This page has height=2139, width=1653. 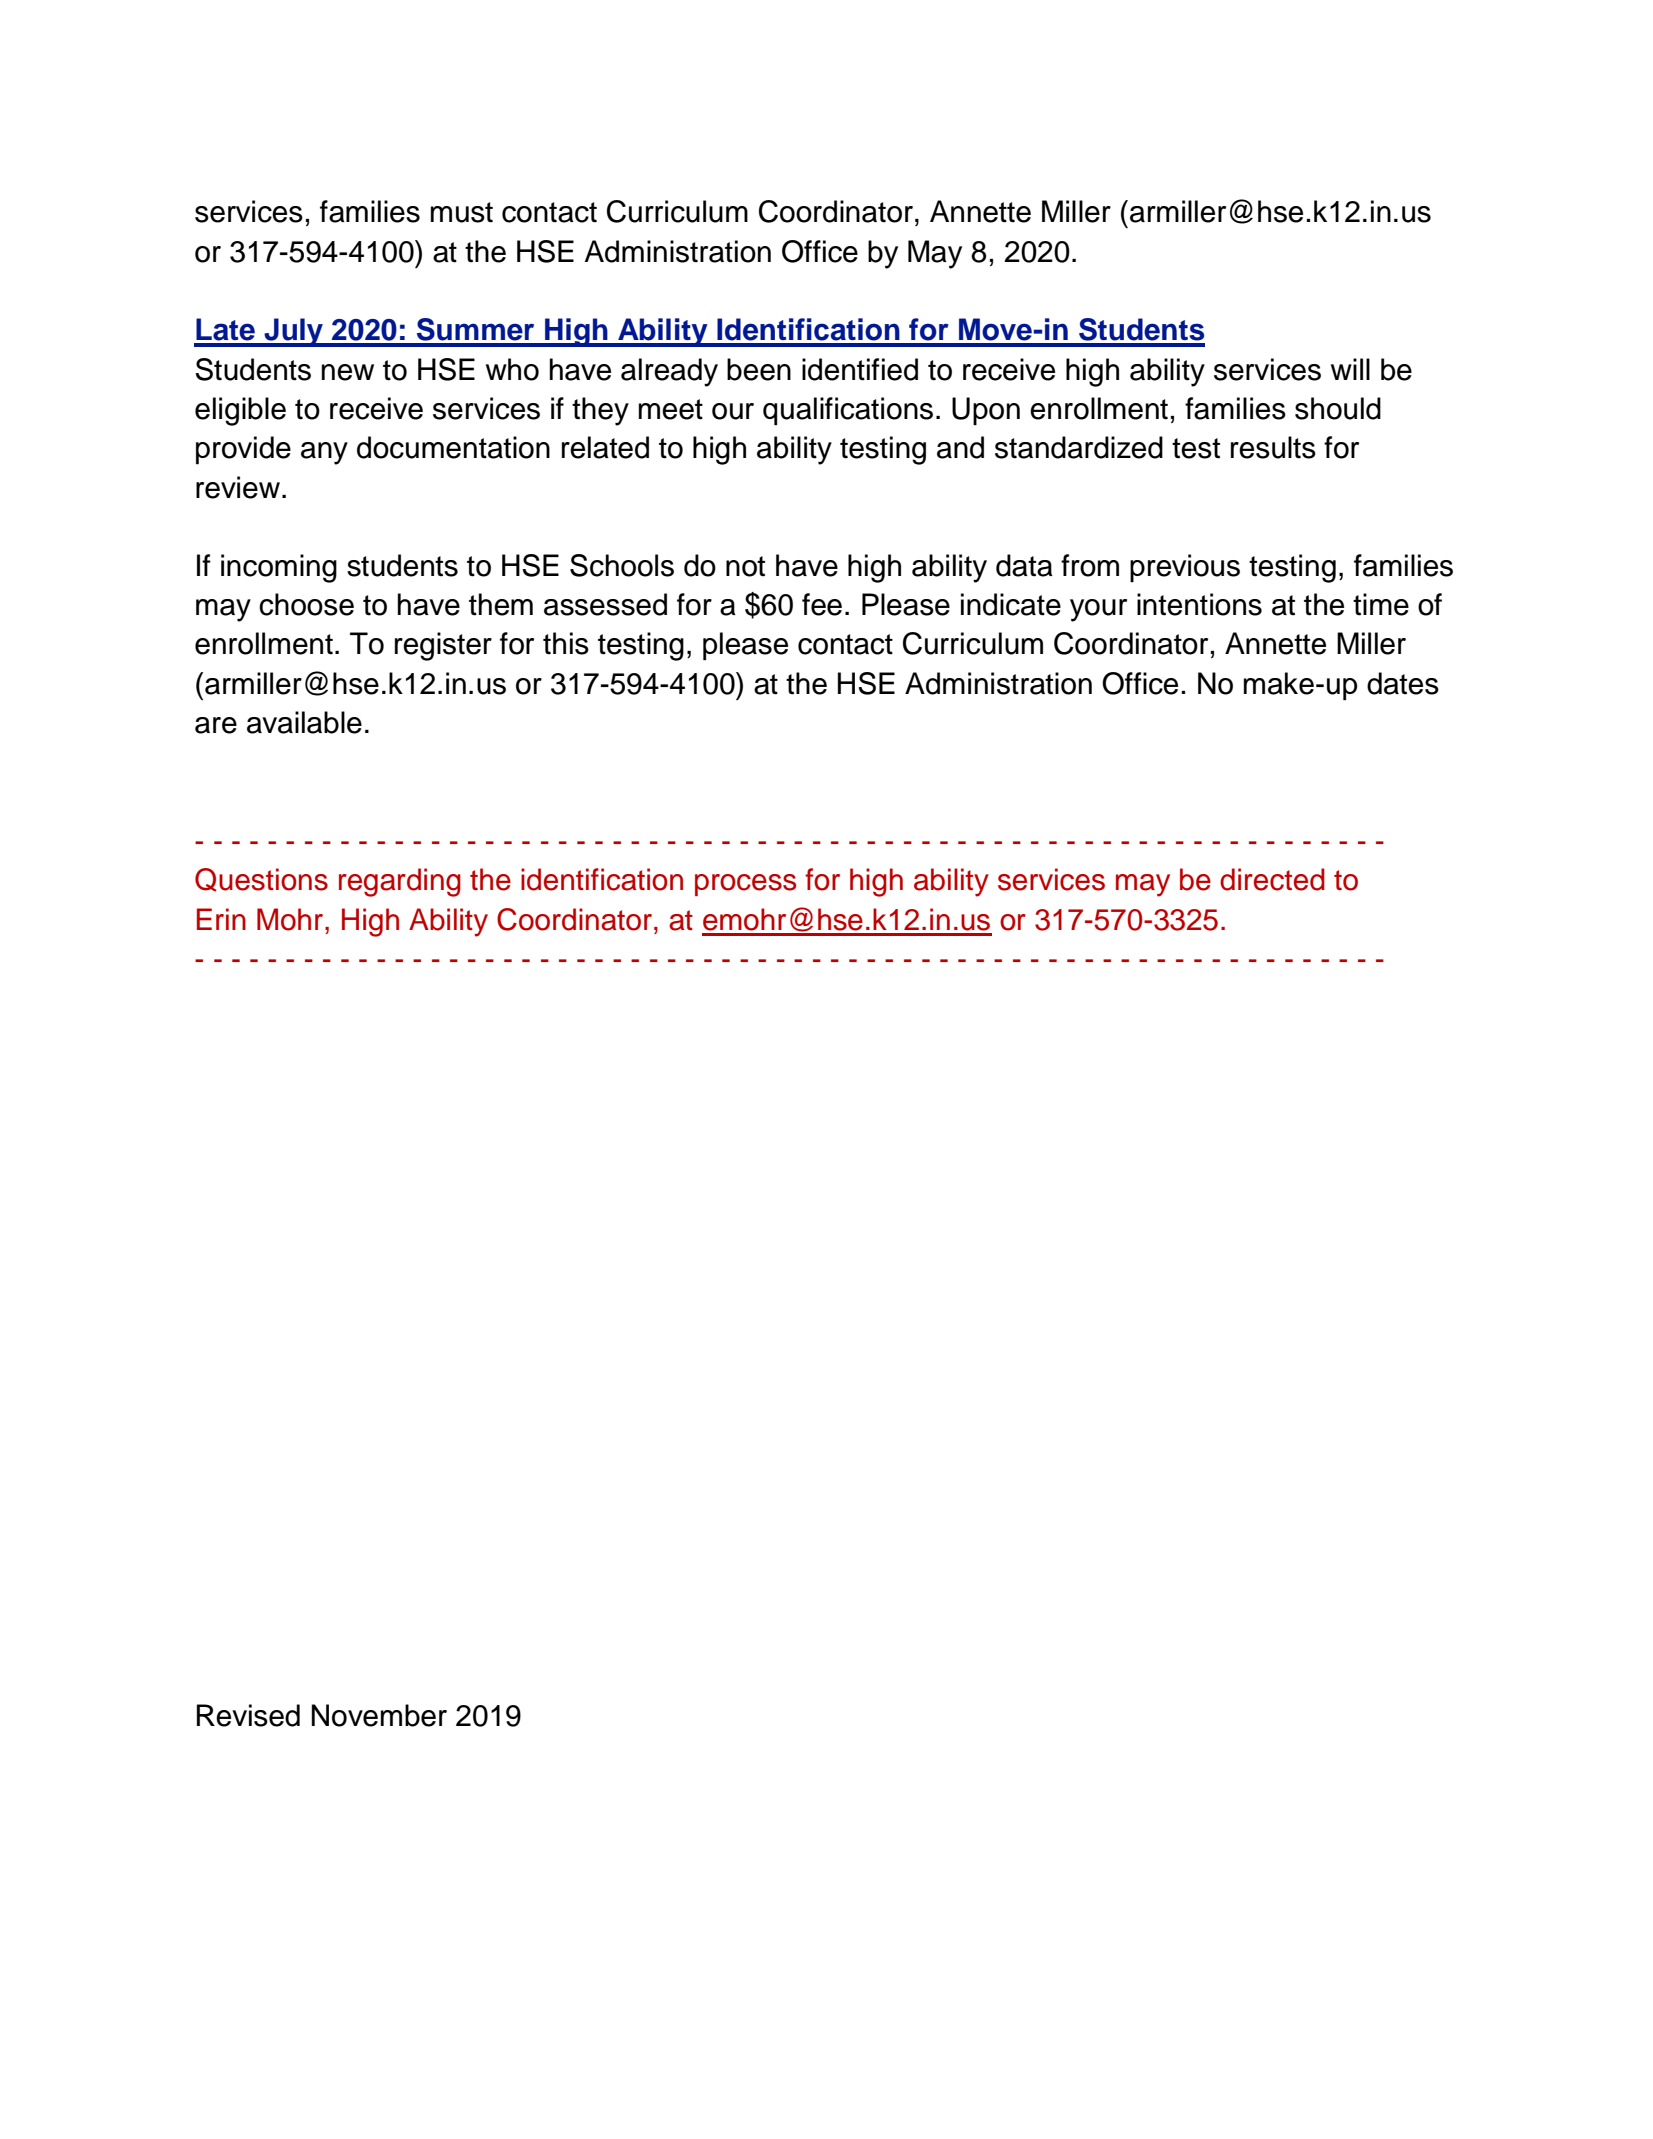 What do you see at coordinates (745, 885) in the page?
I see `process` at bounding box center [745, 885].
